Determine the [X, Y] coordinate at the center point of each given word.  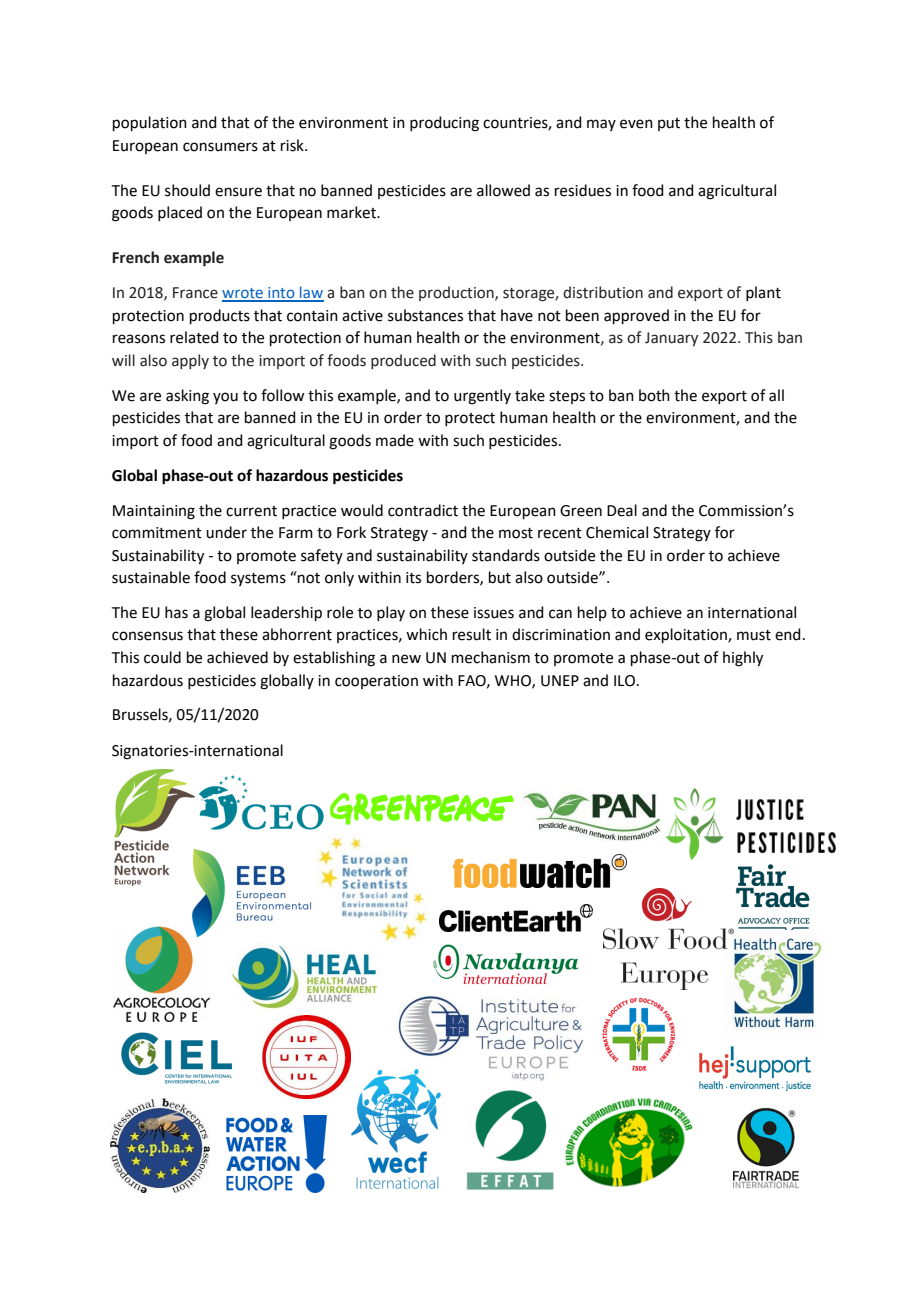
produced [403, 361]
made [395, 440]
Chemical [617, 532]
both [654, 395]
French [135, 257]
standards [506, 555]
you [225, 398]
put [669, 124]
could [162, 657]
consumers [220, 147]
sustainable [151, 577]
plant [763, 293]
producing [444, 124]
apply [190, 361]
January [671, 339]
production [457, 293]
